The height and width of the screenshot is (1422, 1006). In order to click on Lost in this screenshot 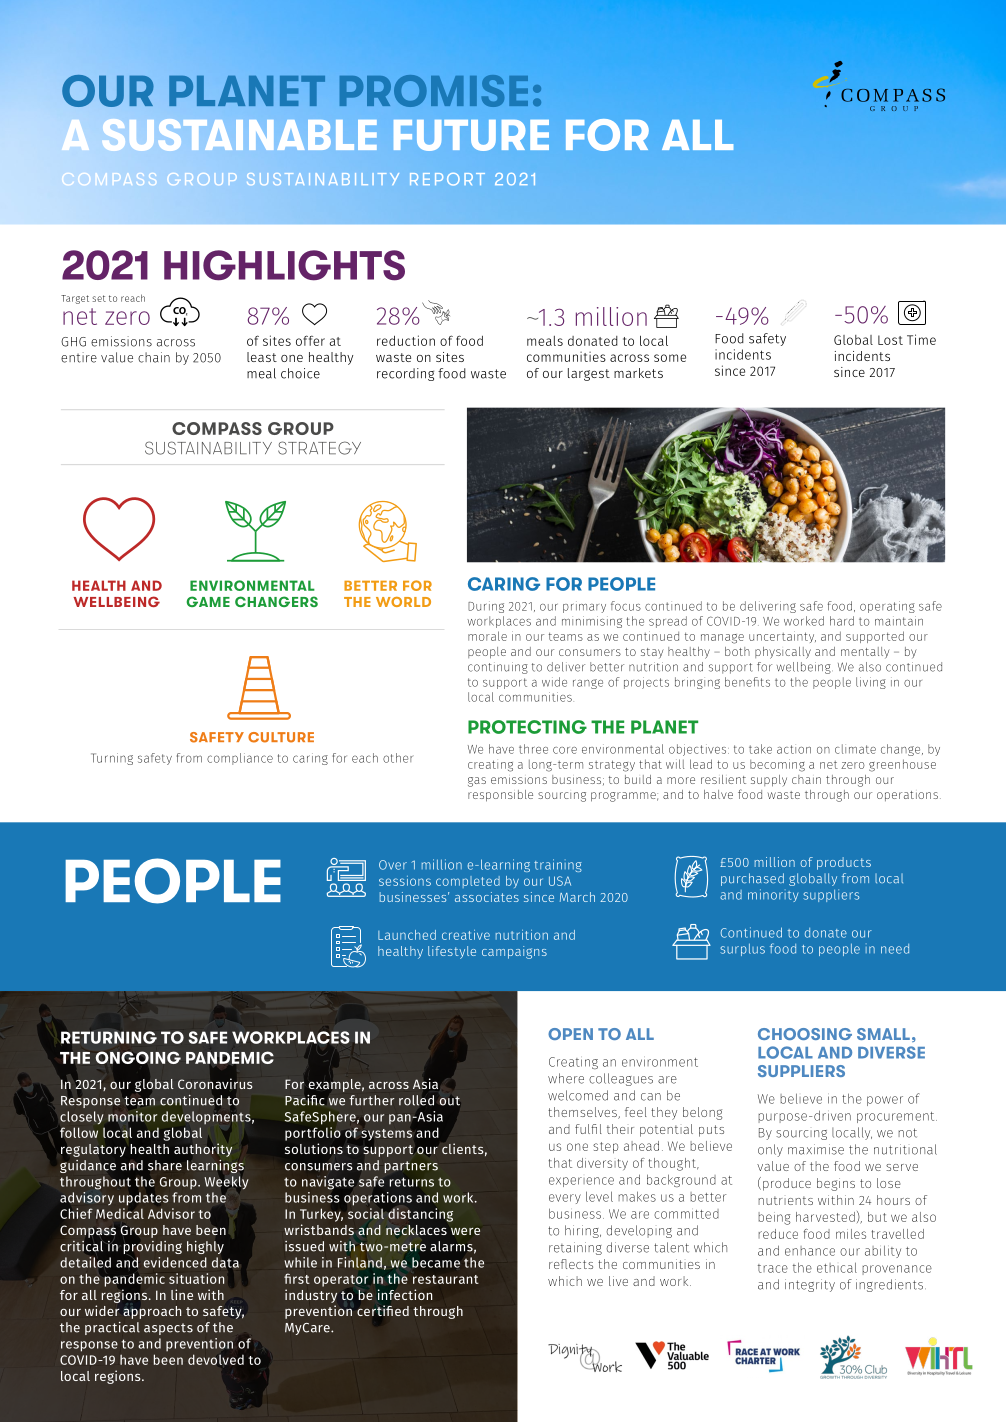, I will do `click(890, 340)`.
